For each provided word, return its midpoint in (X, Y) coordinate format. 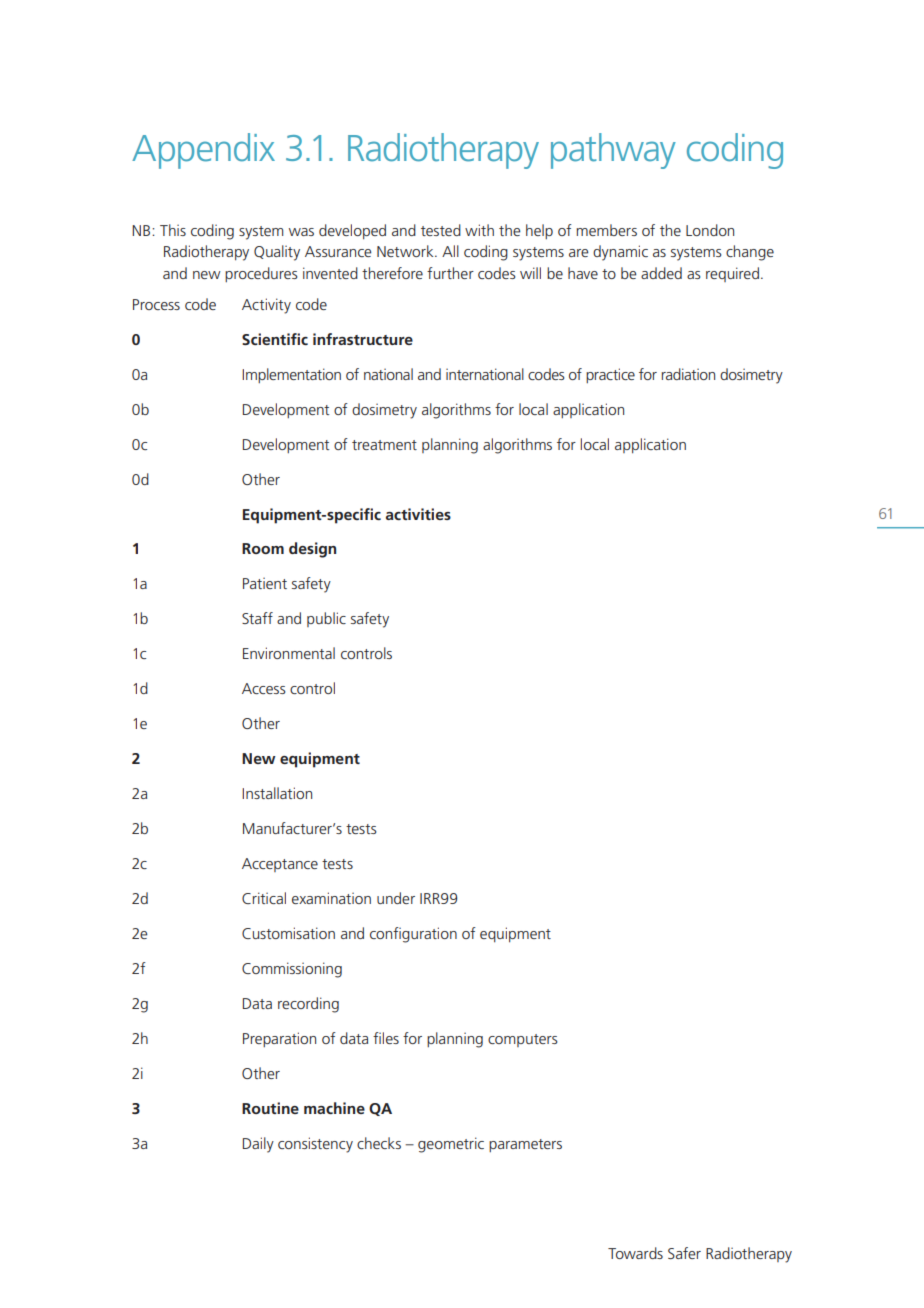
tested (441, 230)
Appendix (203, 151)
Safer (684, 1253)
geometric (451, 1145)
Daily (258, 1145)
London (710, 230)
